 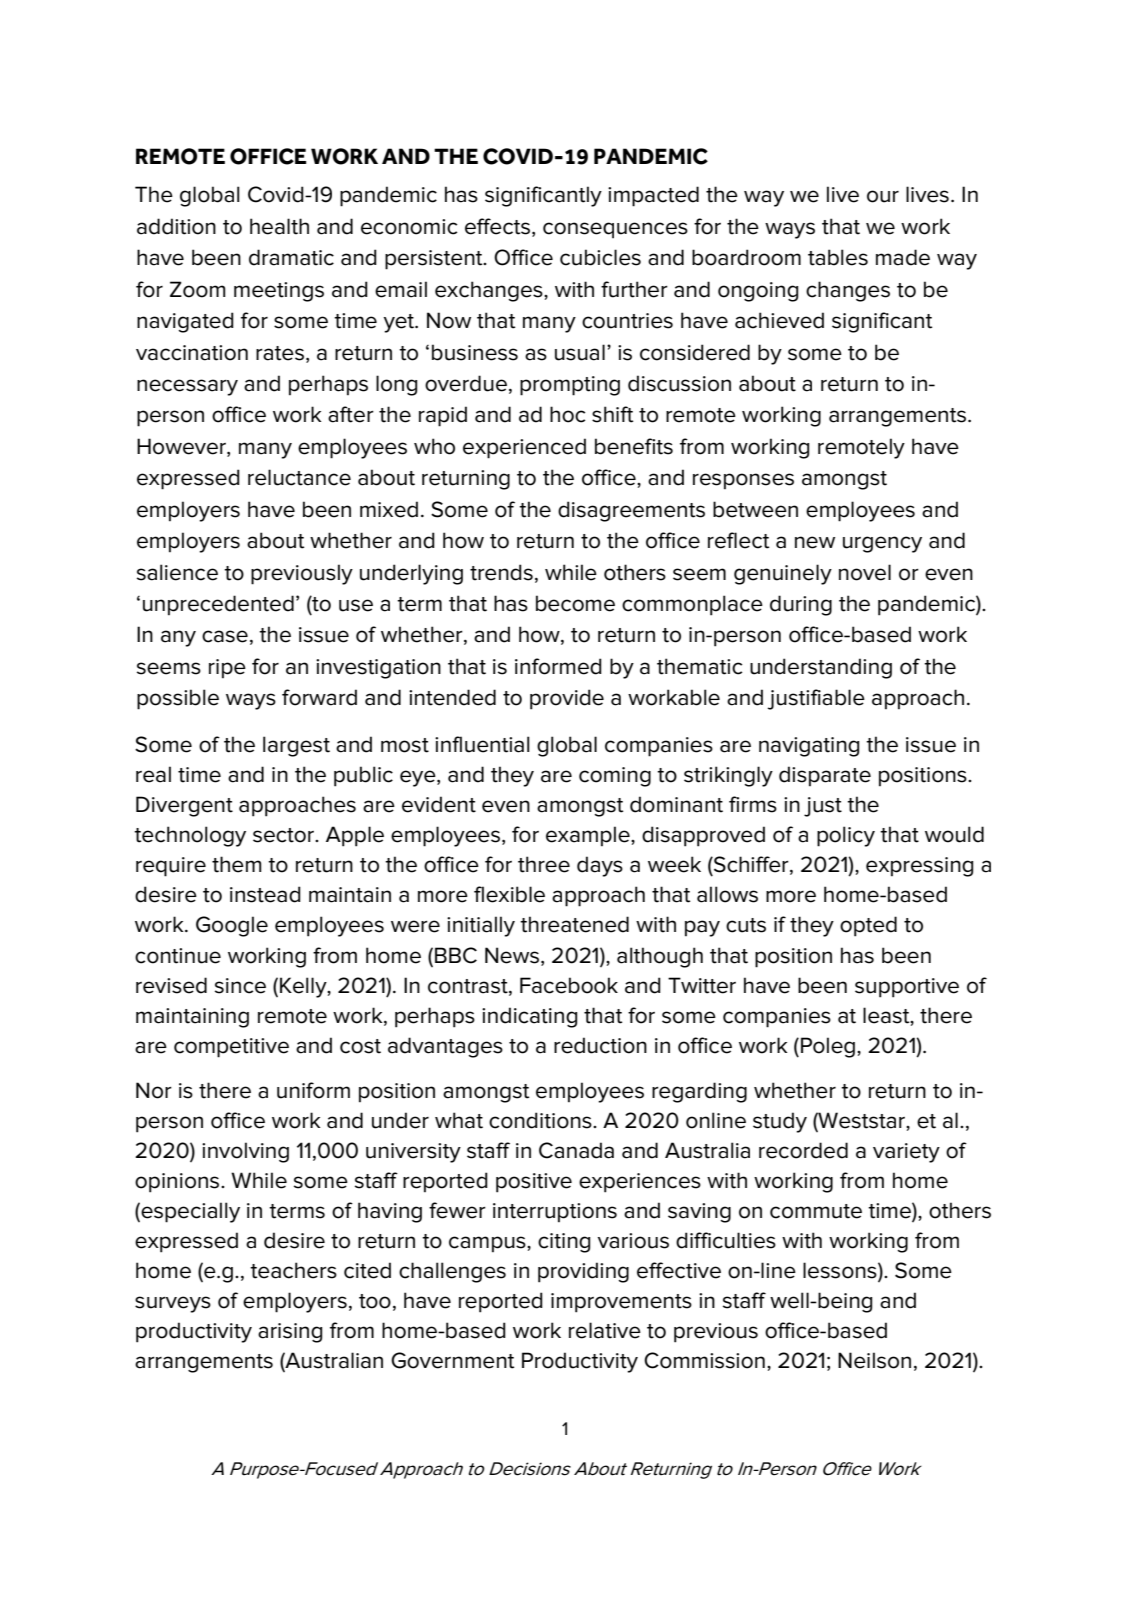 I want to click on relative, so click(x=605, y=1330).
